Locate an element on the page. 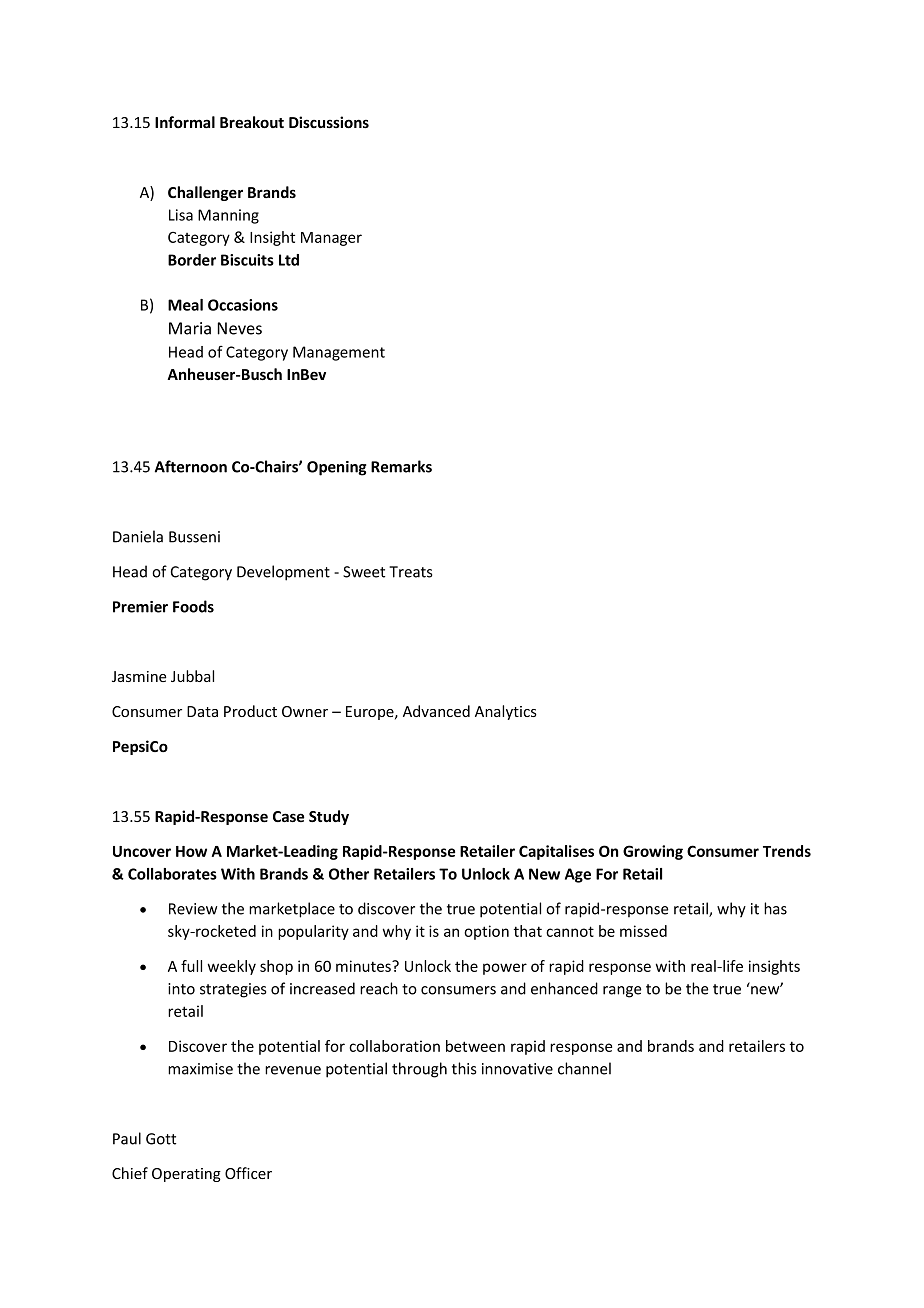 Image resolution: width=924 pixels, height=1308 pixels. Afternoon is located at coordinates (191, 466).
